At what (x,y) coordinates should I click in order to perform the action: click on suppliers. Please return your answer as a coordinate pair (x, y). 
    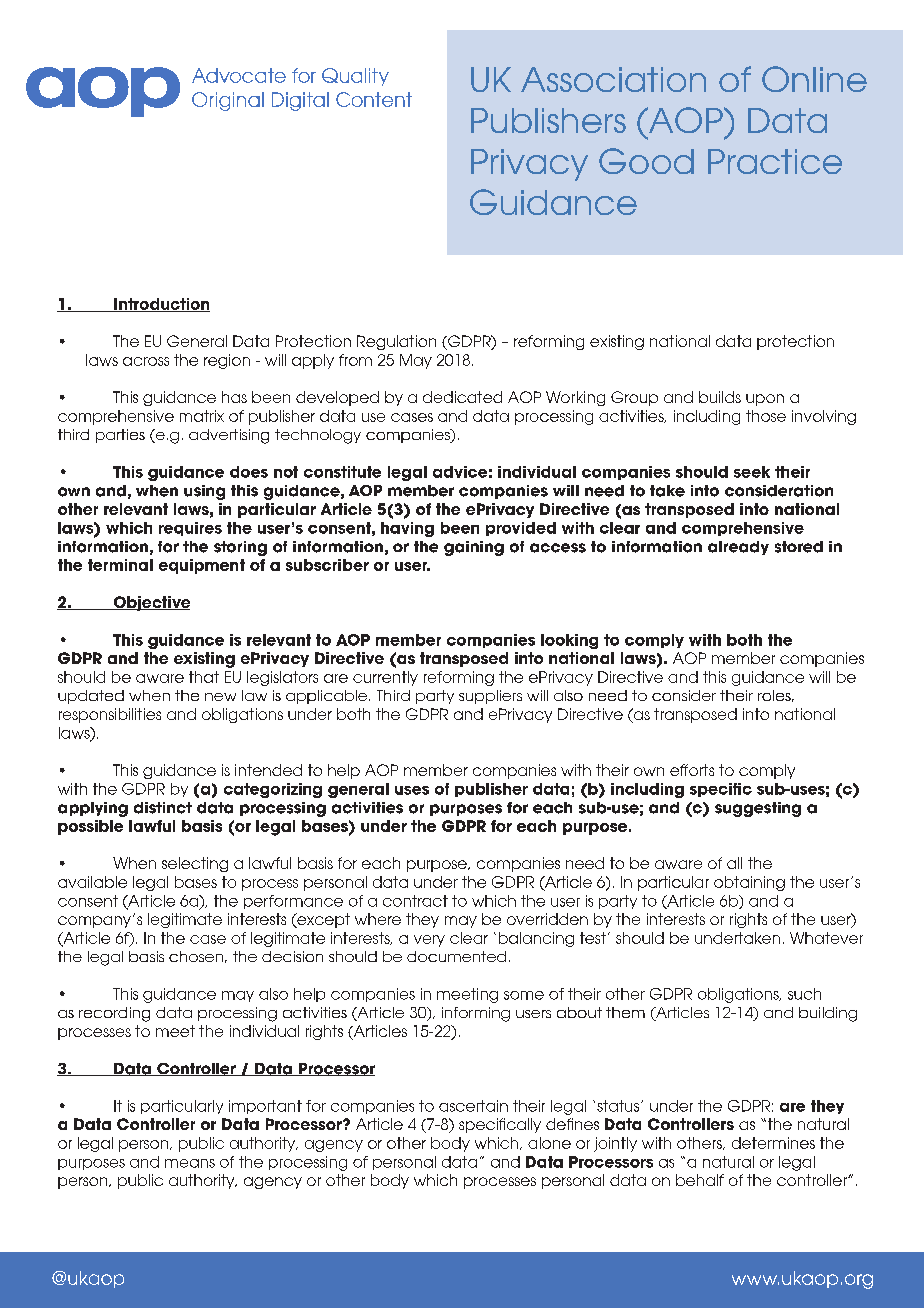
    Looking at the image, I should click on (490, 697).
